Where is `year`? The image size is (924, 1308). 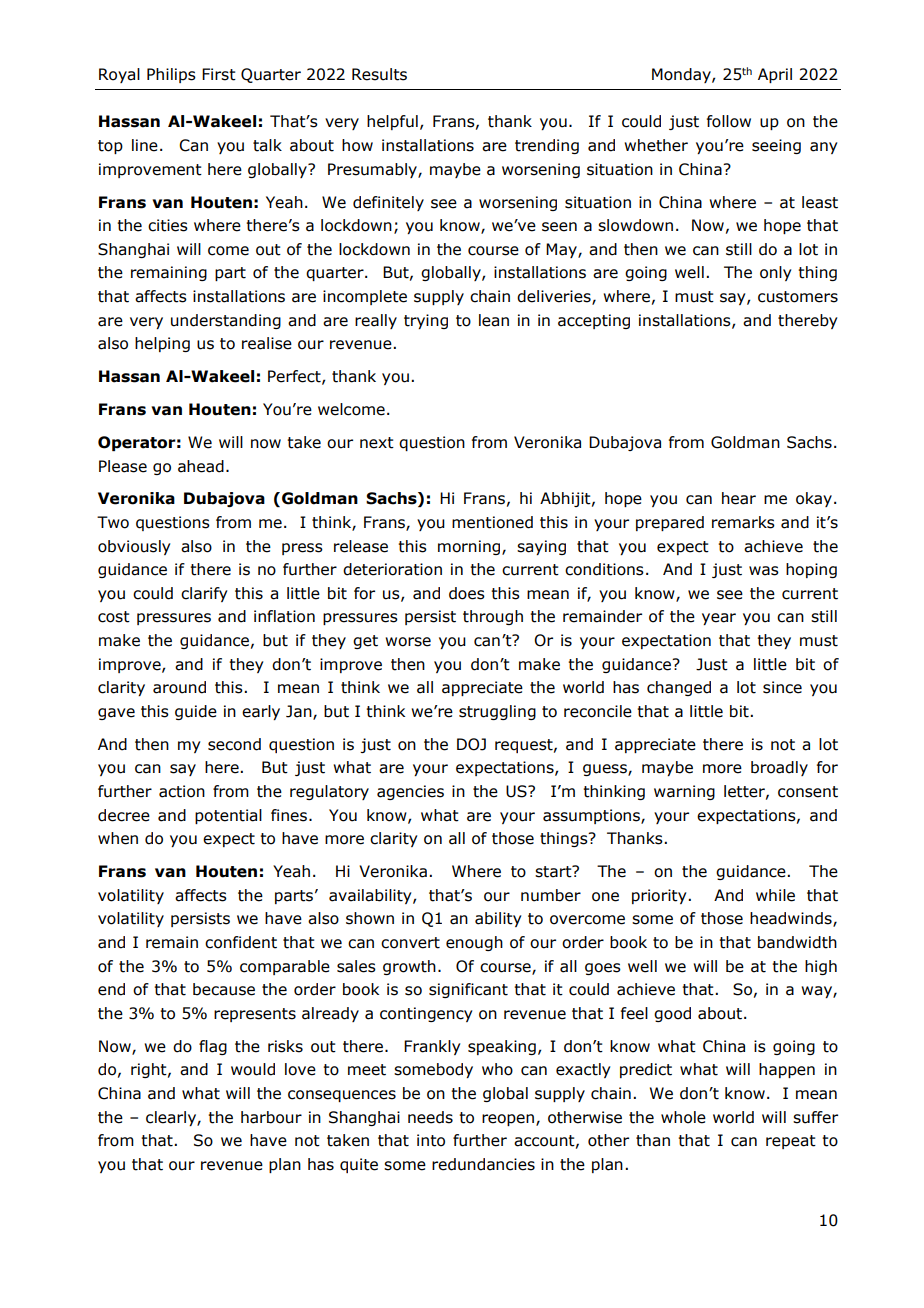
year is located at coordinates (719, 619).
